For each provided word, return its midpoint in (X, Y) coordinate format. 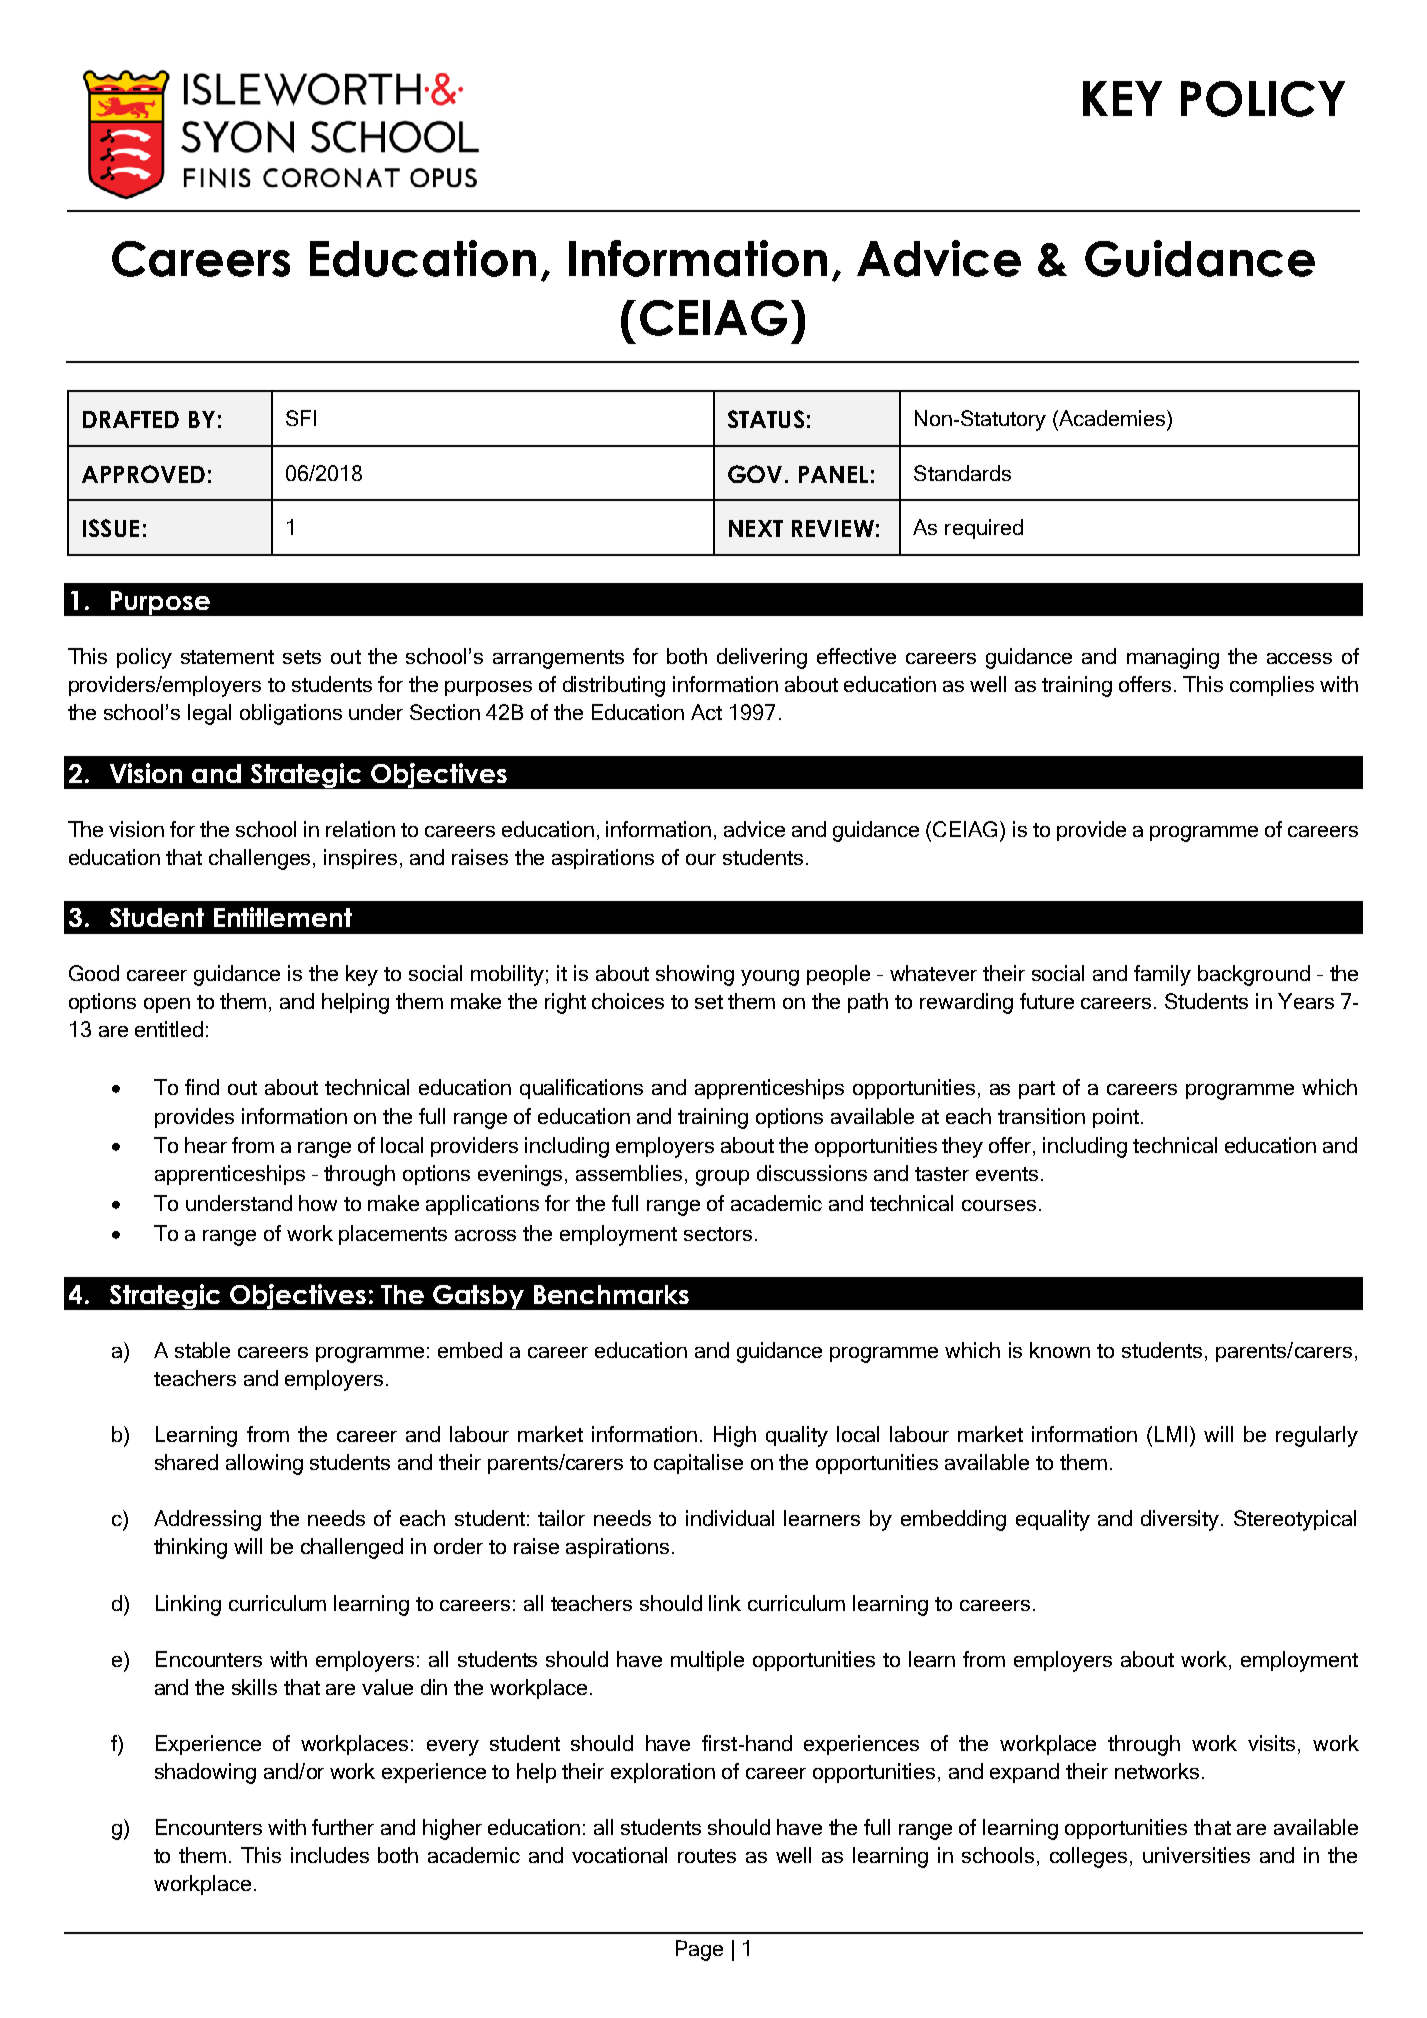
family (1162, 975)
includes (330, 1855)
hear (206, 1145)
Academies (1112, 418)
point (1116, 1118)
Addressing (207, 1520)
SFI (301, 418)
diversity (1181, 1520)
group (722, 1178)
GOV (757, 474)
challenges (261, 859)
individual (730, 1518)
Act (706, 712)
